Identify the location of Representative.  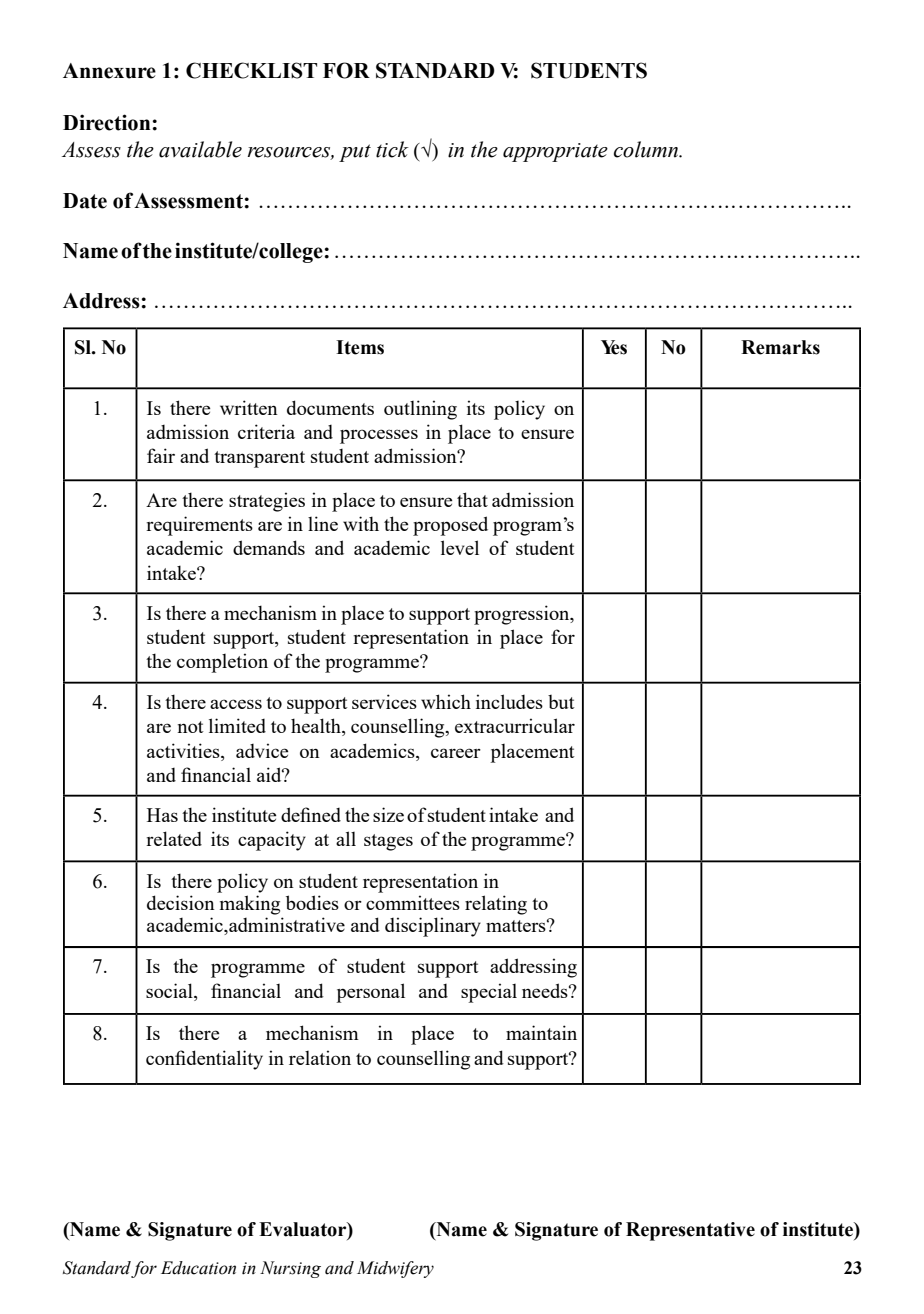
(690, 1231).
